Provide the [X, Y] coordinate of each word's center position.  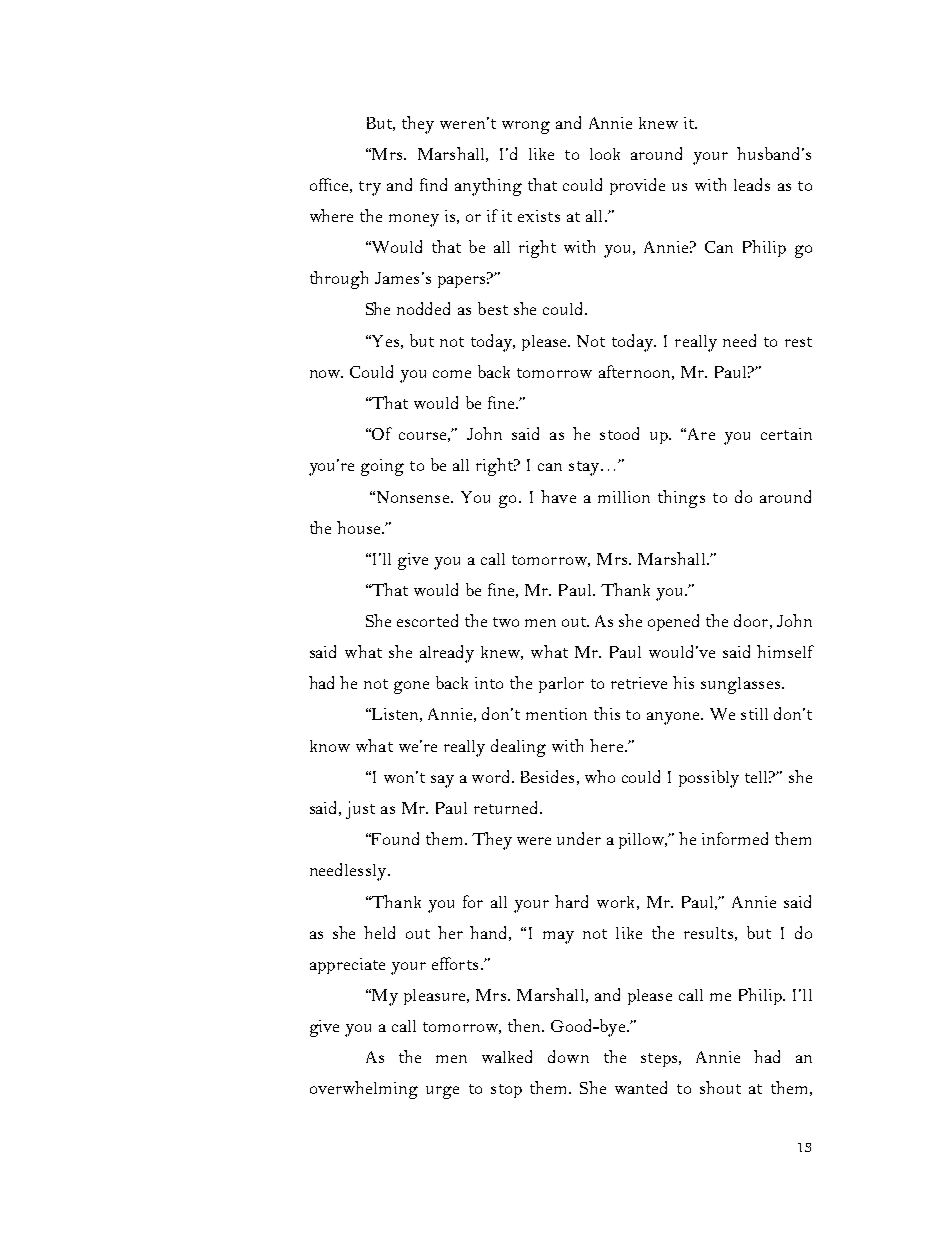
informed [735, 838]
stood [619, 433]
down [568, 1056]
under [579, 838]
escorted [427, 620]
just [360, 810]
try [370, 188]
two [506, 622]
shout [720, 1087]
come [452, 374]
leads [752, 184]
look [605, 154]
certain [786, 434]
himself [785, 651]
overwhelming [364, 1090]
